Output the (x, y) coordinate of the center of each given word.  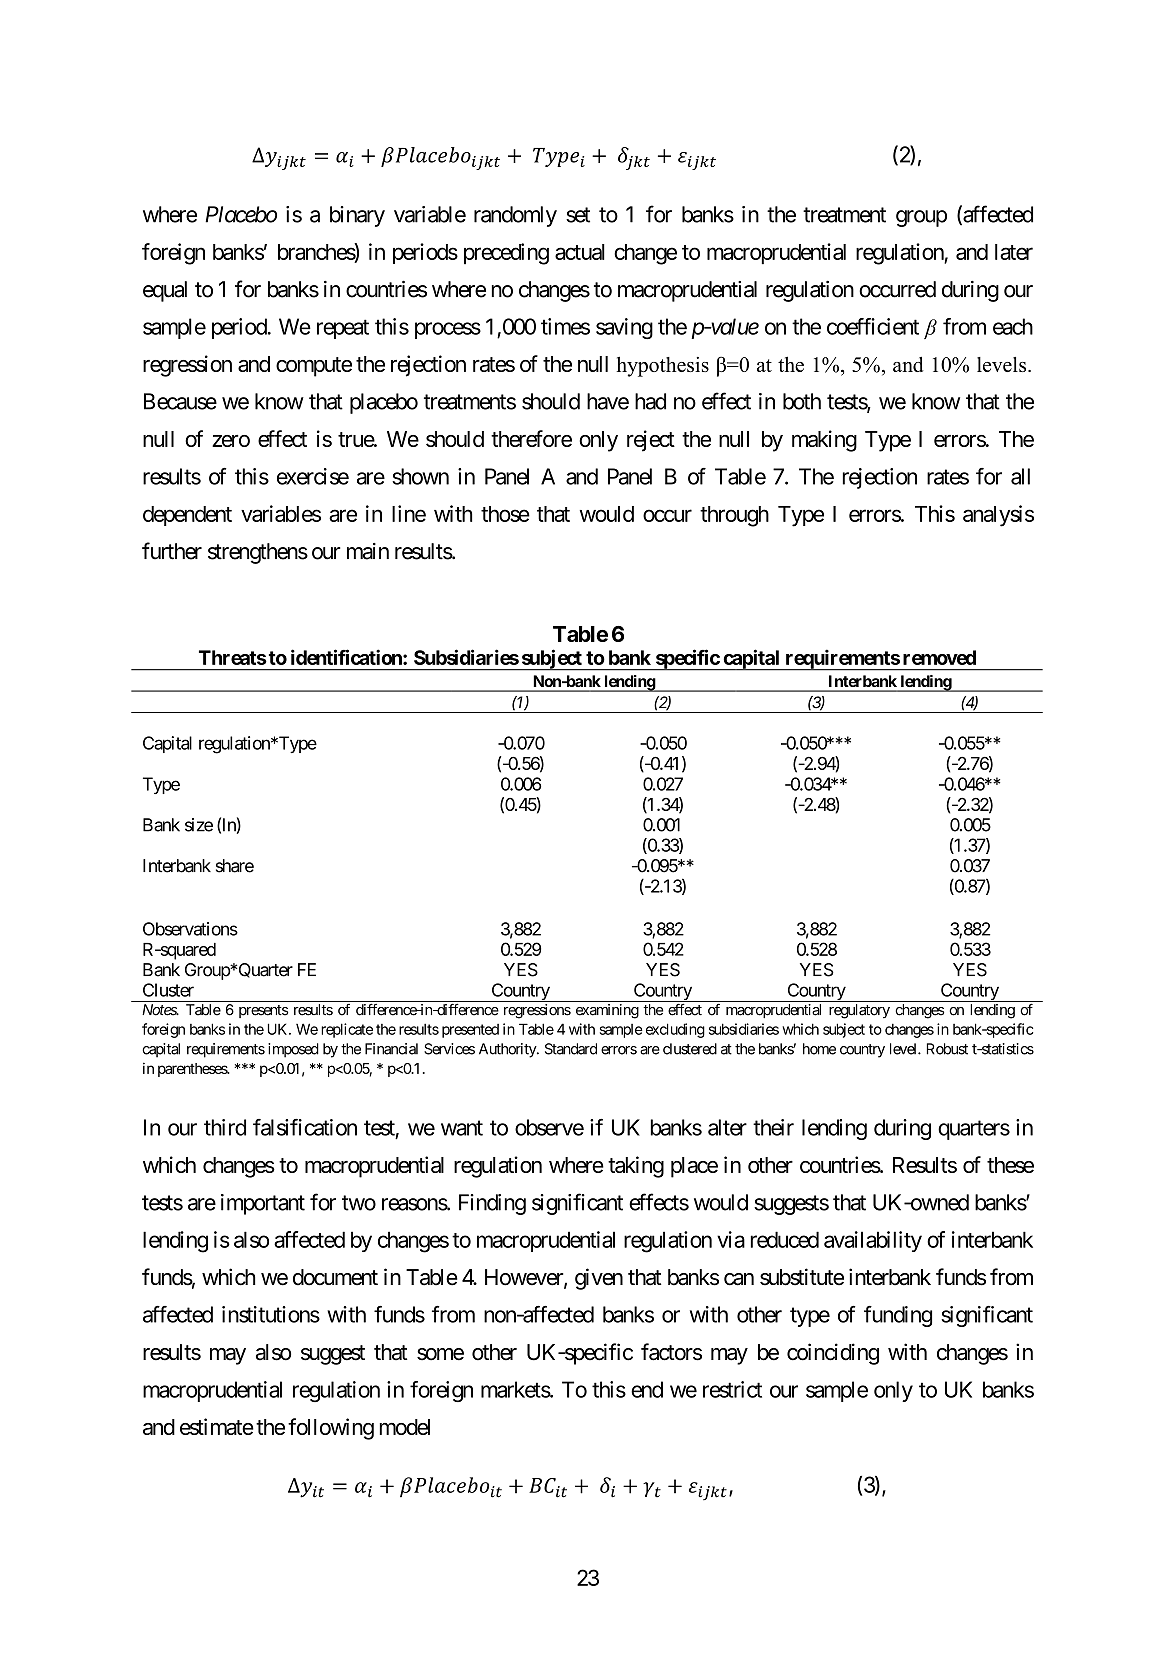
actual (580, 252)
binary (357, 216)
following (331, 1429)
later (1014, 252)
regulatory (859, 1011)
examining (607, 1011)
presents (263, 1011)
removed (939, 657)
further (172, 551)
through (734, 516)
